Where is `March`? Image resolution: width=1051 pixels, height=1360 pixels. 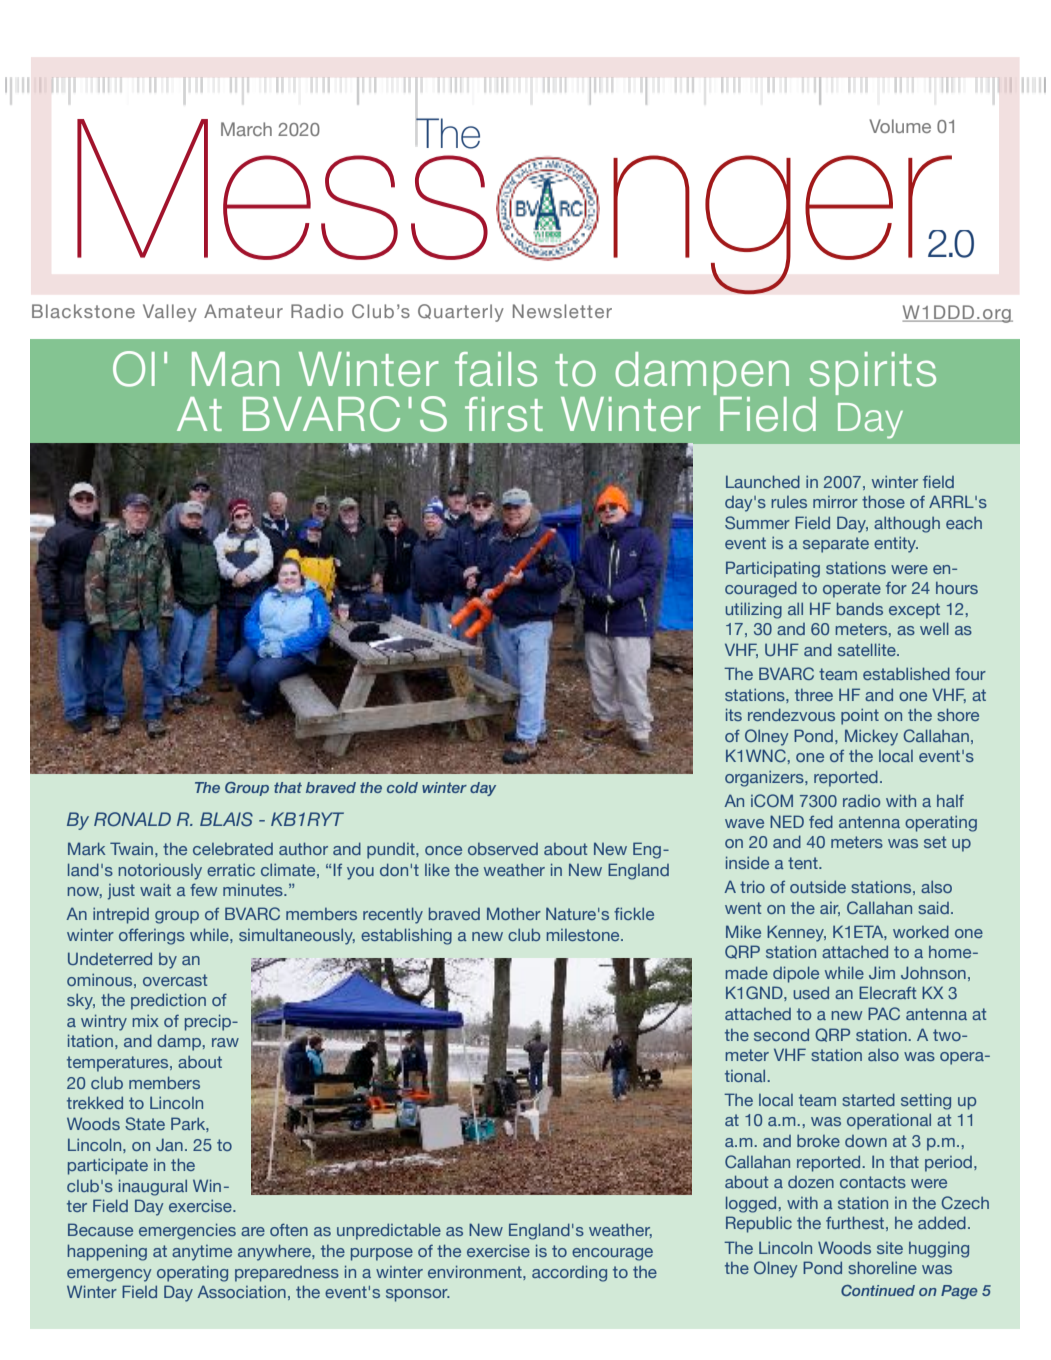 March is located at coordinates (246, 129).
